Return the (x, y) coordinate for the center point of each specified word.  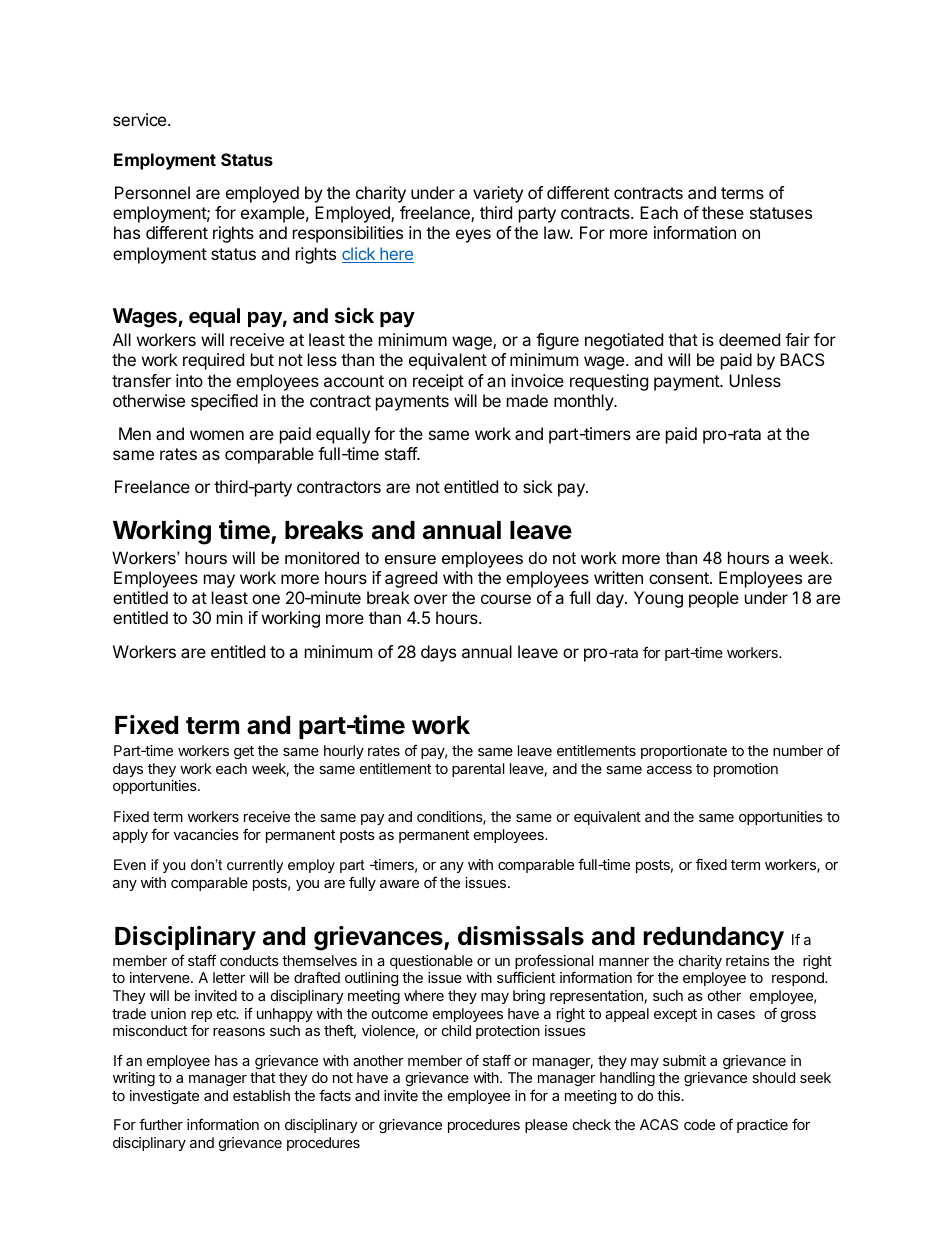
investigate (164, 1097)
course (506, 599)
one (266, 599)
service (139, 119)
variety (498, 194)
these (723, 212)
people (714, 599)
